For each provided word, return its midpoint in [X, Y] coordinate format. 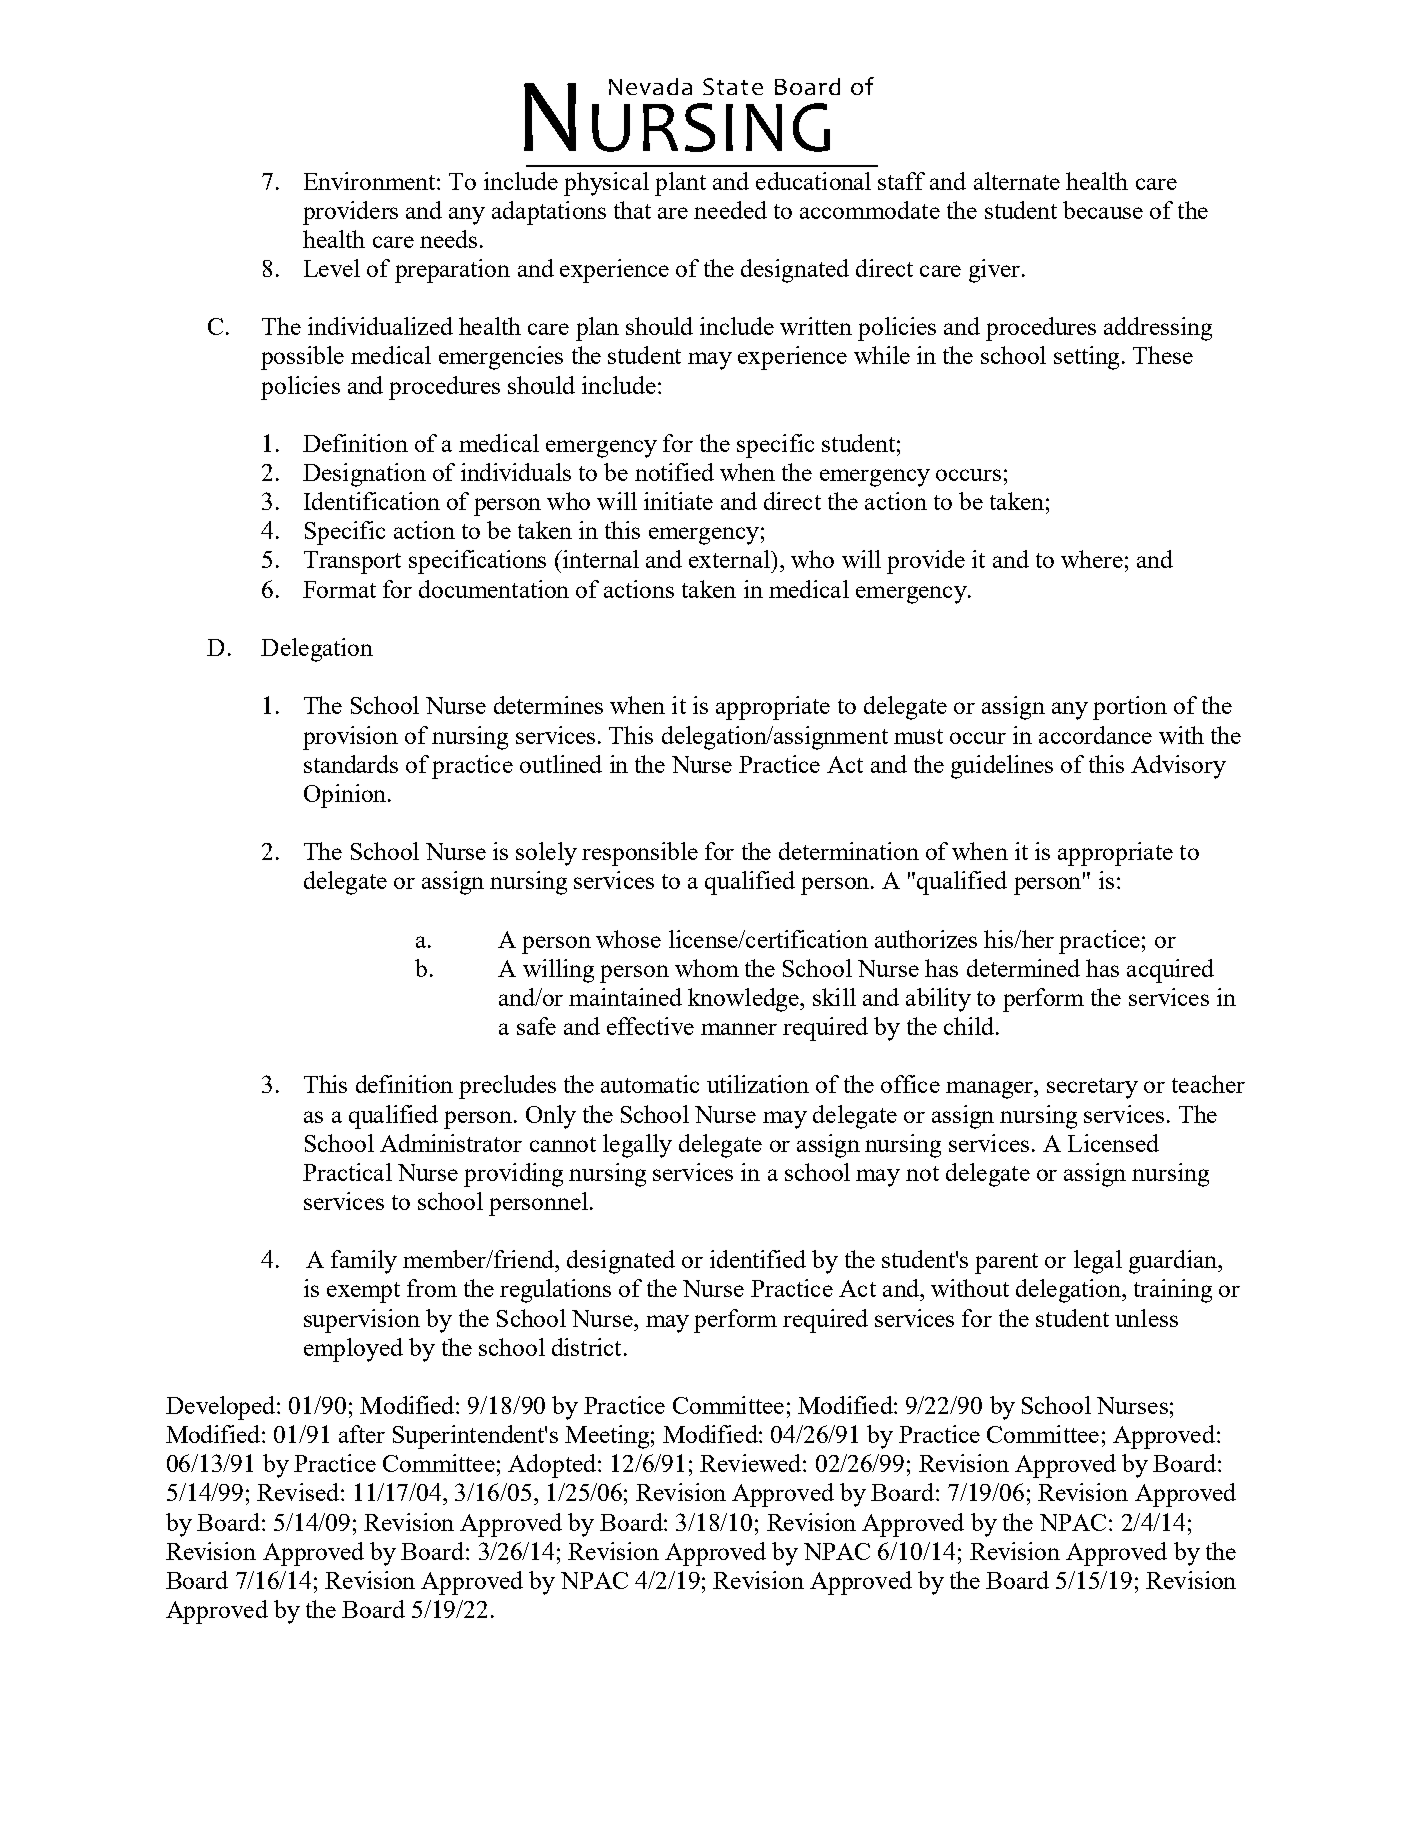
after [362, 1434]
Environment [371, 181]
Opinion [345, 796]
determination [849, 851]
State [733, 86]
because [1103, 210]
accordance [1095, 735]
